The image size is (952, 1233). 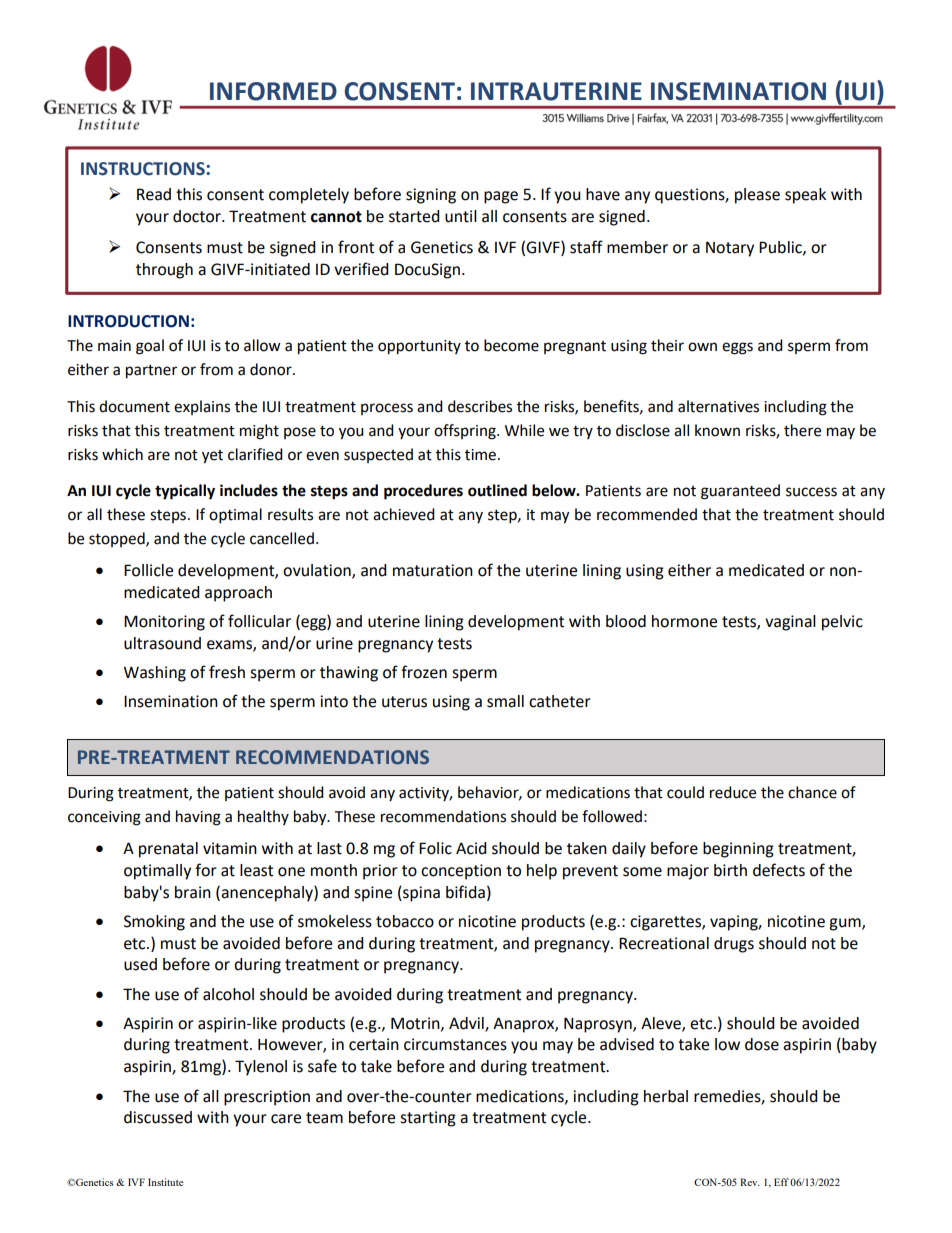 I want to click on yet, so click(x=212, y=457).
